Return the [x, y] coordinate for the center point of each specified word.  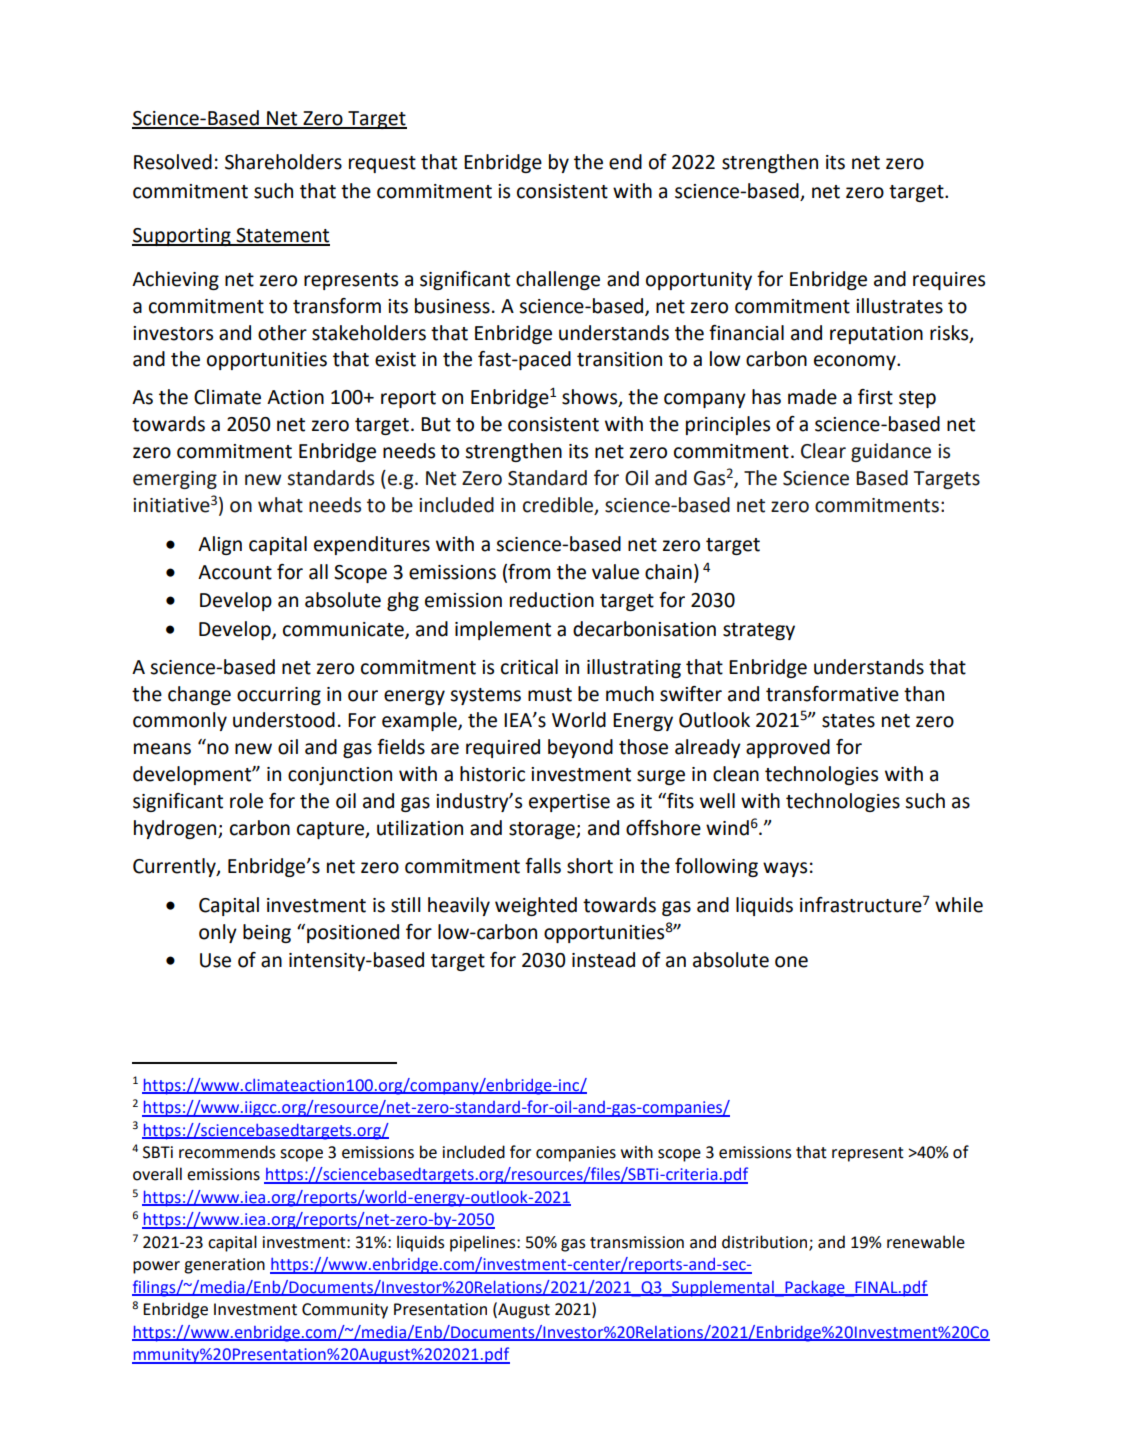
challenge [558, 280]
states [848, 721]
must [550, 695]
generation [224, 1266]
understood [284, 720]
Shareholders [283, 162]
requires [949, 281]
